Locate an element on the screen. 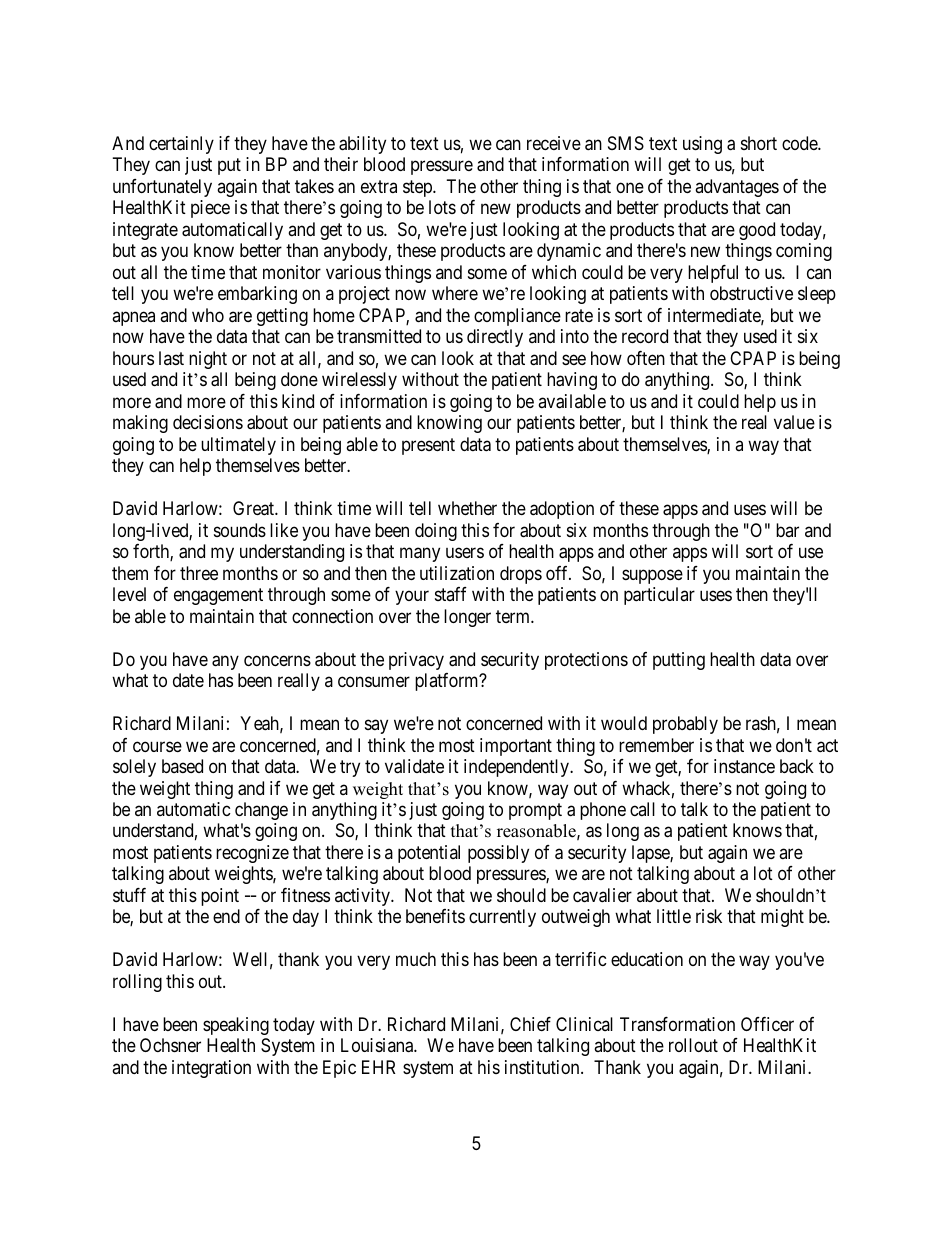 This screenshot has width=952, height=1233. particular is located at coordinates (659, 596).
